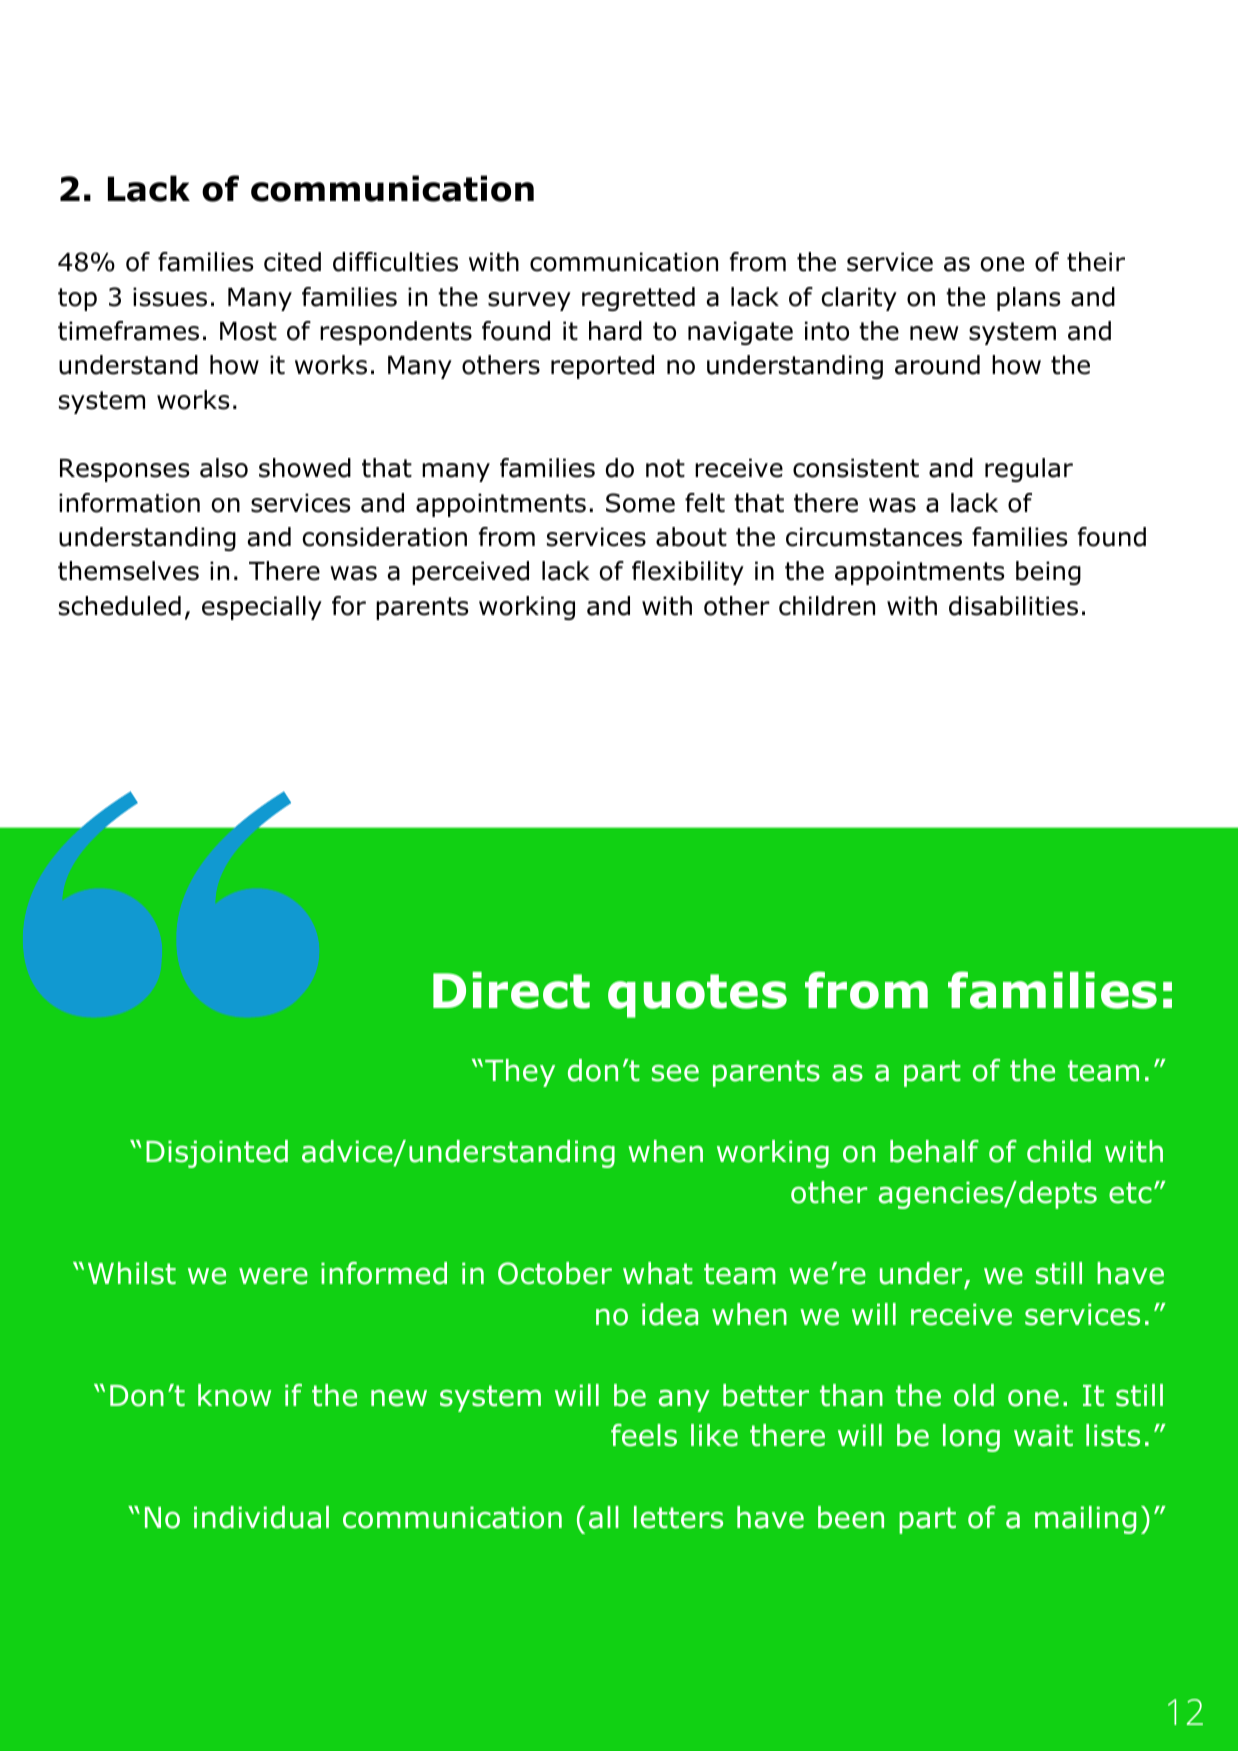 Image resolution: width=1238 pixels, height=1751 pixels. What do you see at coordinates (644, 1435) in the screenshot?
I see `feels` at bounding box center [644, 1435].
